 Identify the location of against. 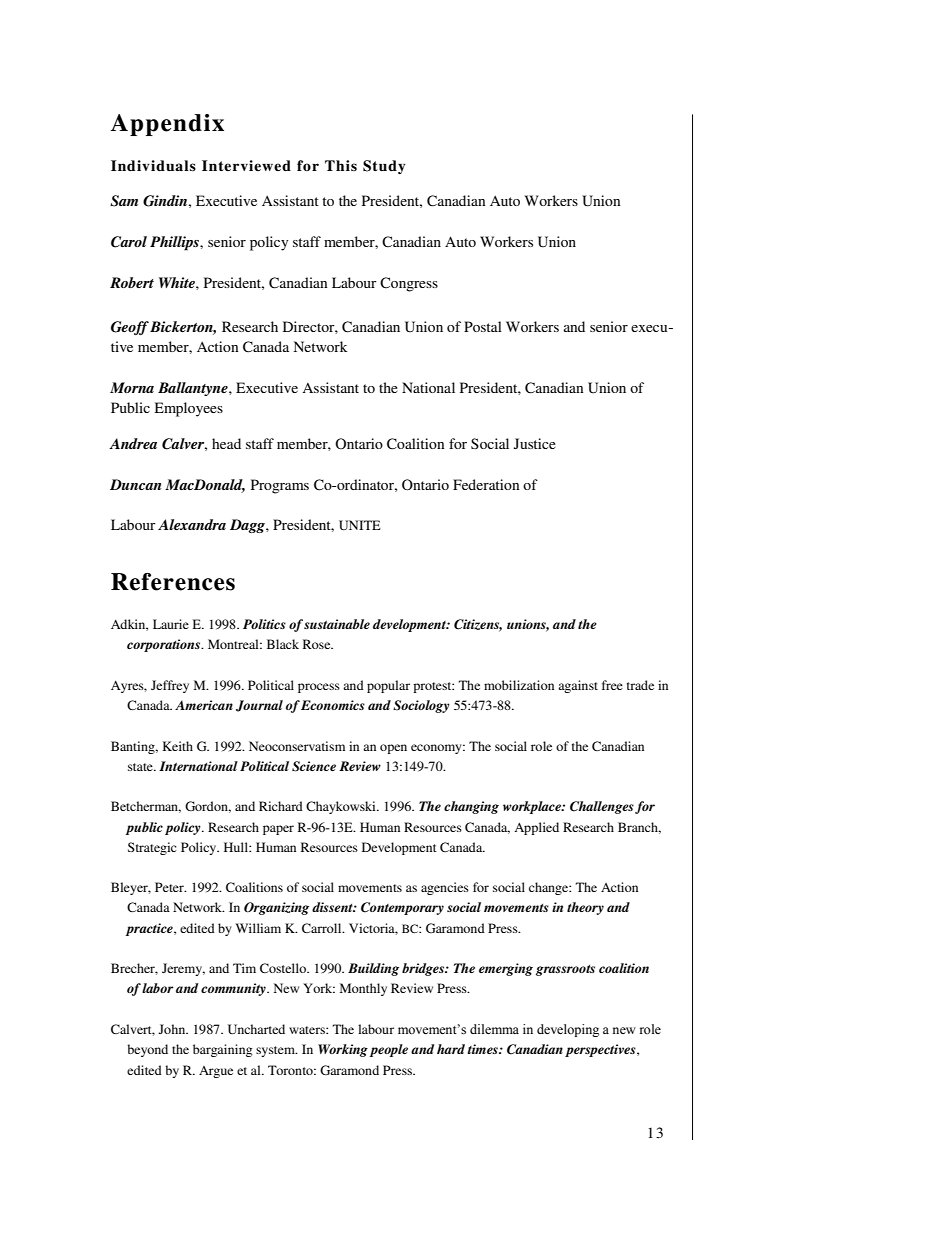
(578, 686).
